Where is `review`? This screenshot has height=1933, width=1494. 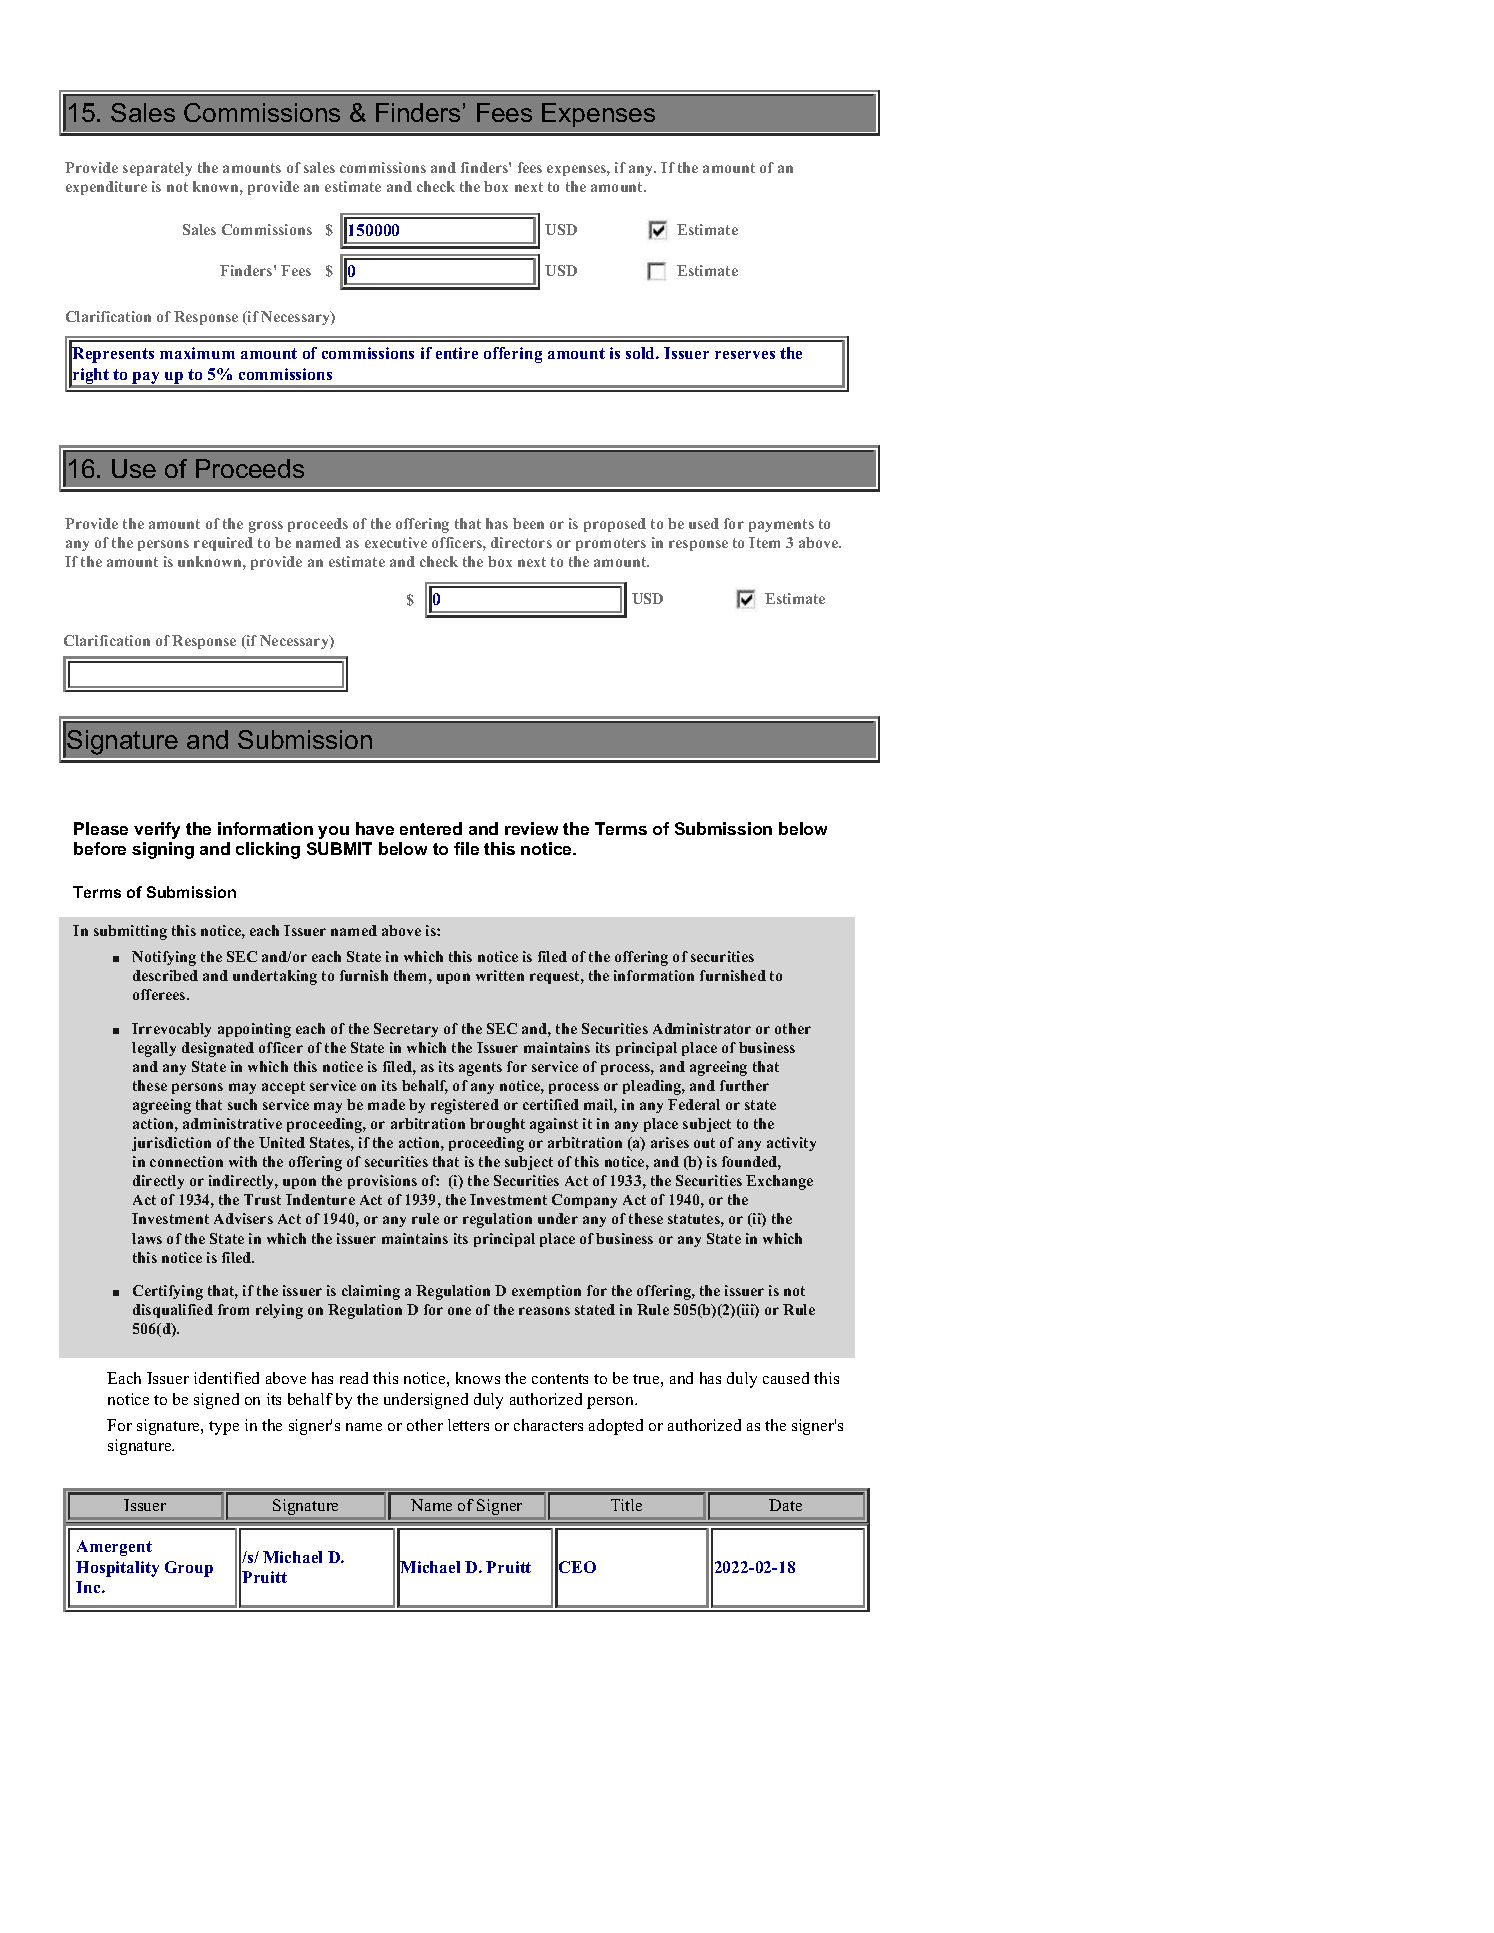
review is located at coordinates (531, 828).
